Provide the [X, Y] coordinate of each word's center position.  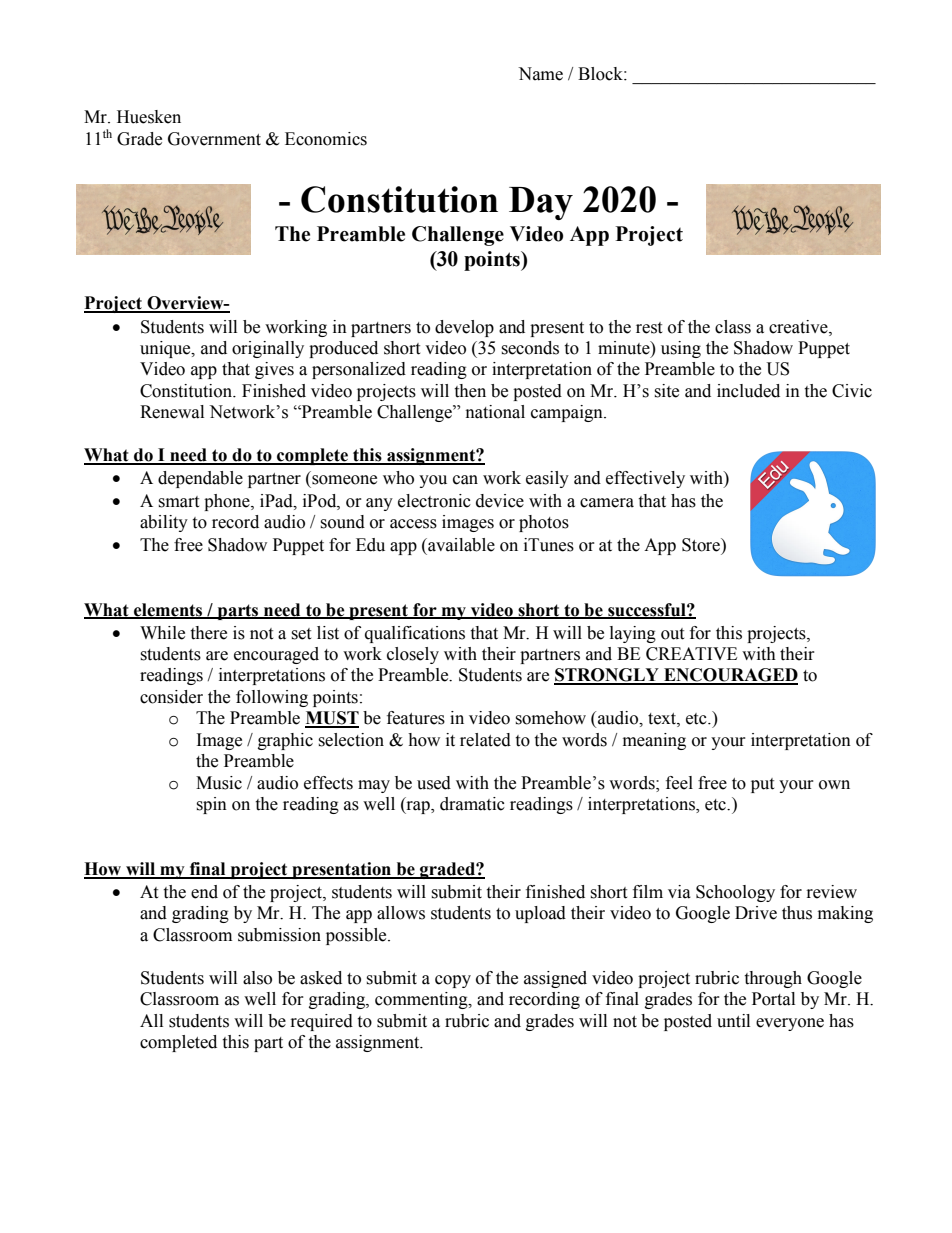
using [681, 349]
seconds [530, 348]
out [672, 634]
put [762, 785]
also [257, 978]
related [485, 740]
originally [268, 349]
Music [219, 783]
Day [541, 203]
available [460, 545]
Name [540, 74]
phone [228, 502]
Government [214, 139]
